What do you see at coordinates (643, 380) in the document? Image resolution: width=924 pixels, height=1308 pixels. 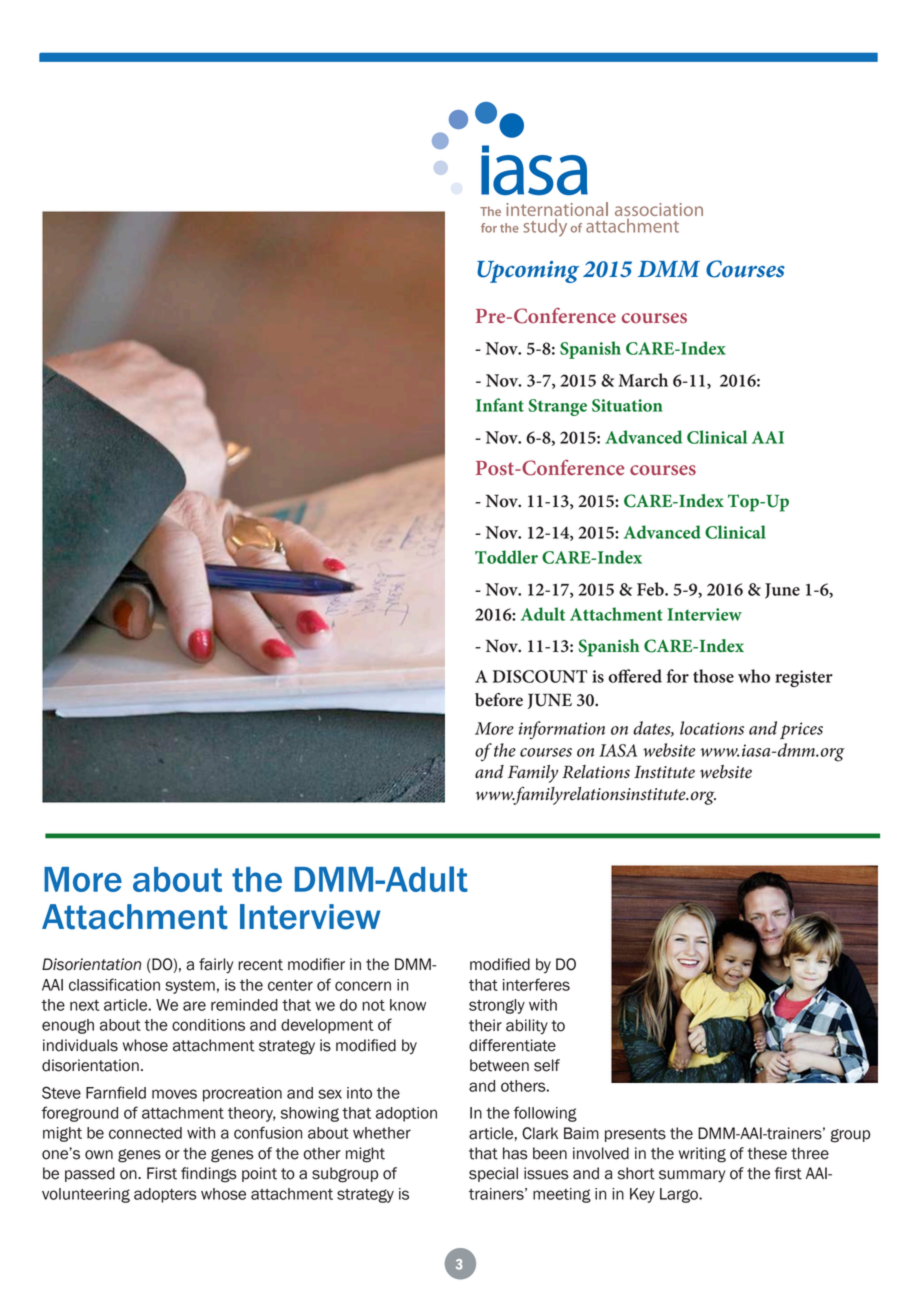 I see `March` at bounding box center [643, 380].
